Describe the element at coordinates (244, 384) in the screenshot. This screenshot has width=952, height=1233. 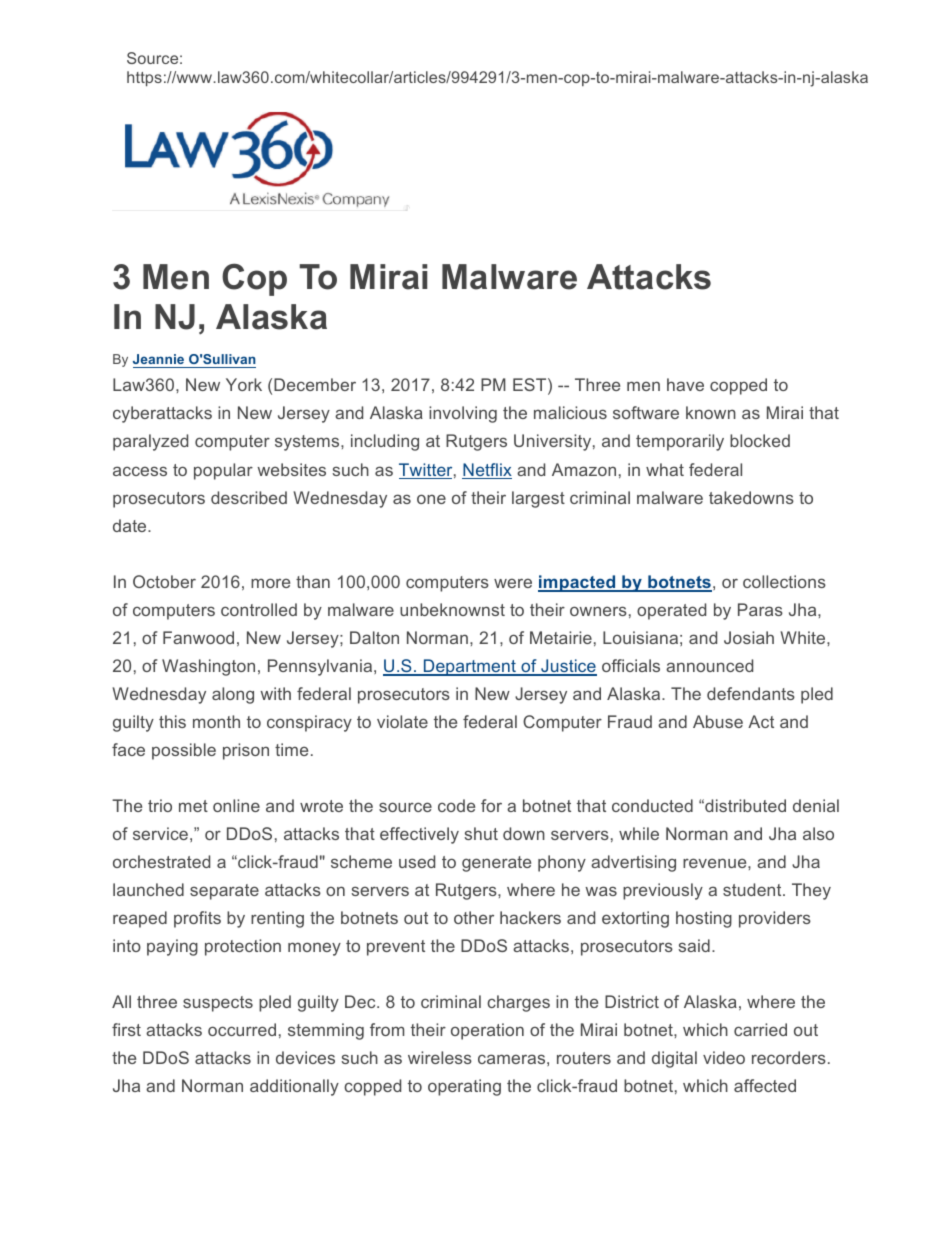
I see `York` at that location.
